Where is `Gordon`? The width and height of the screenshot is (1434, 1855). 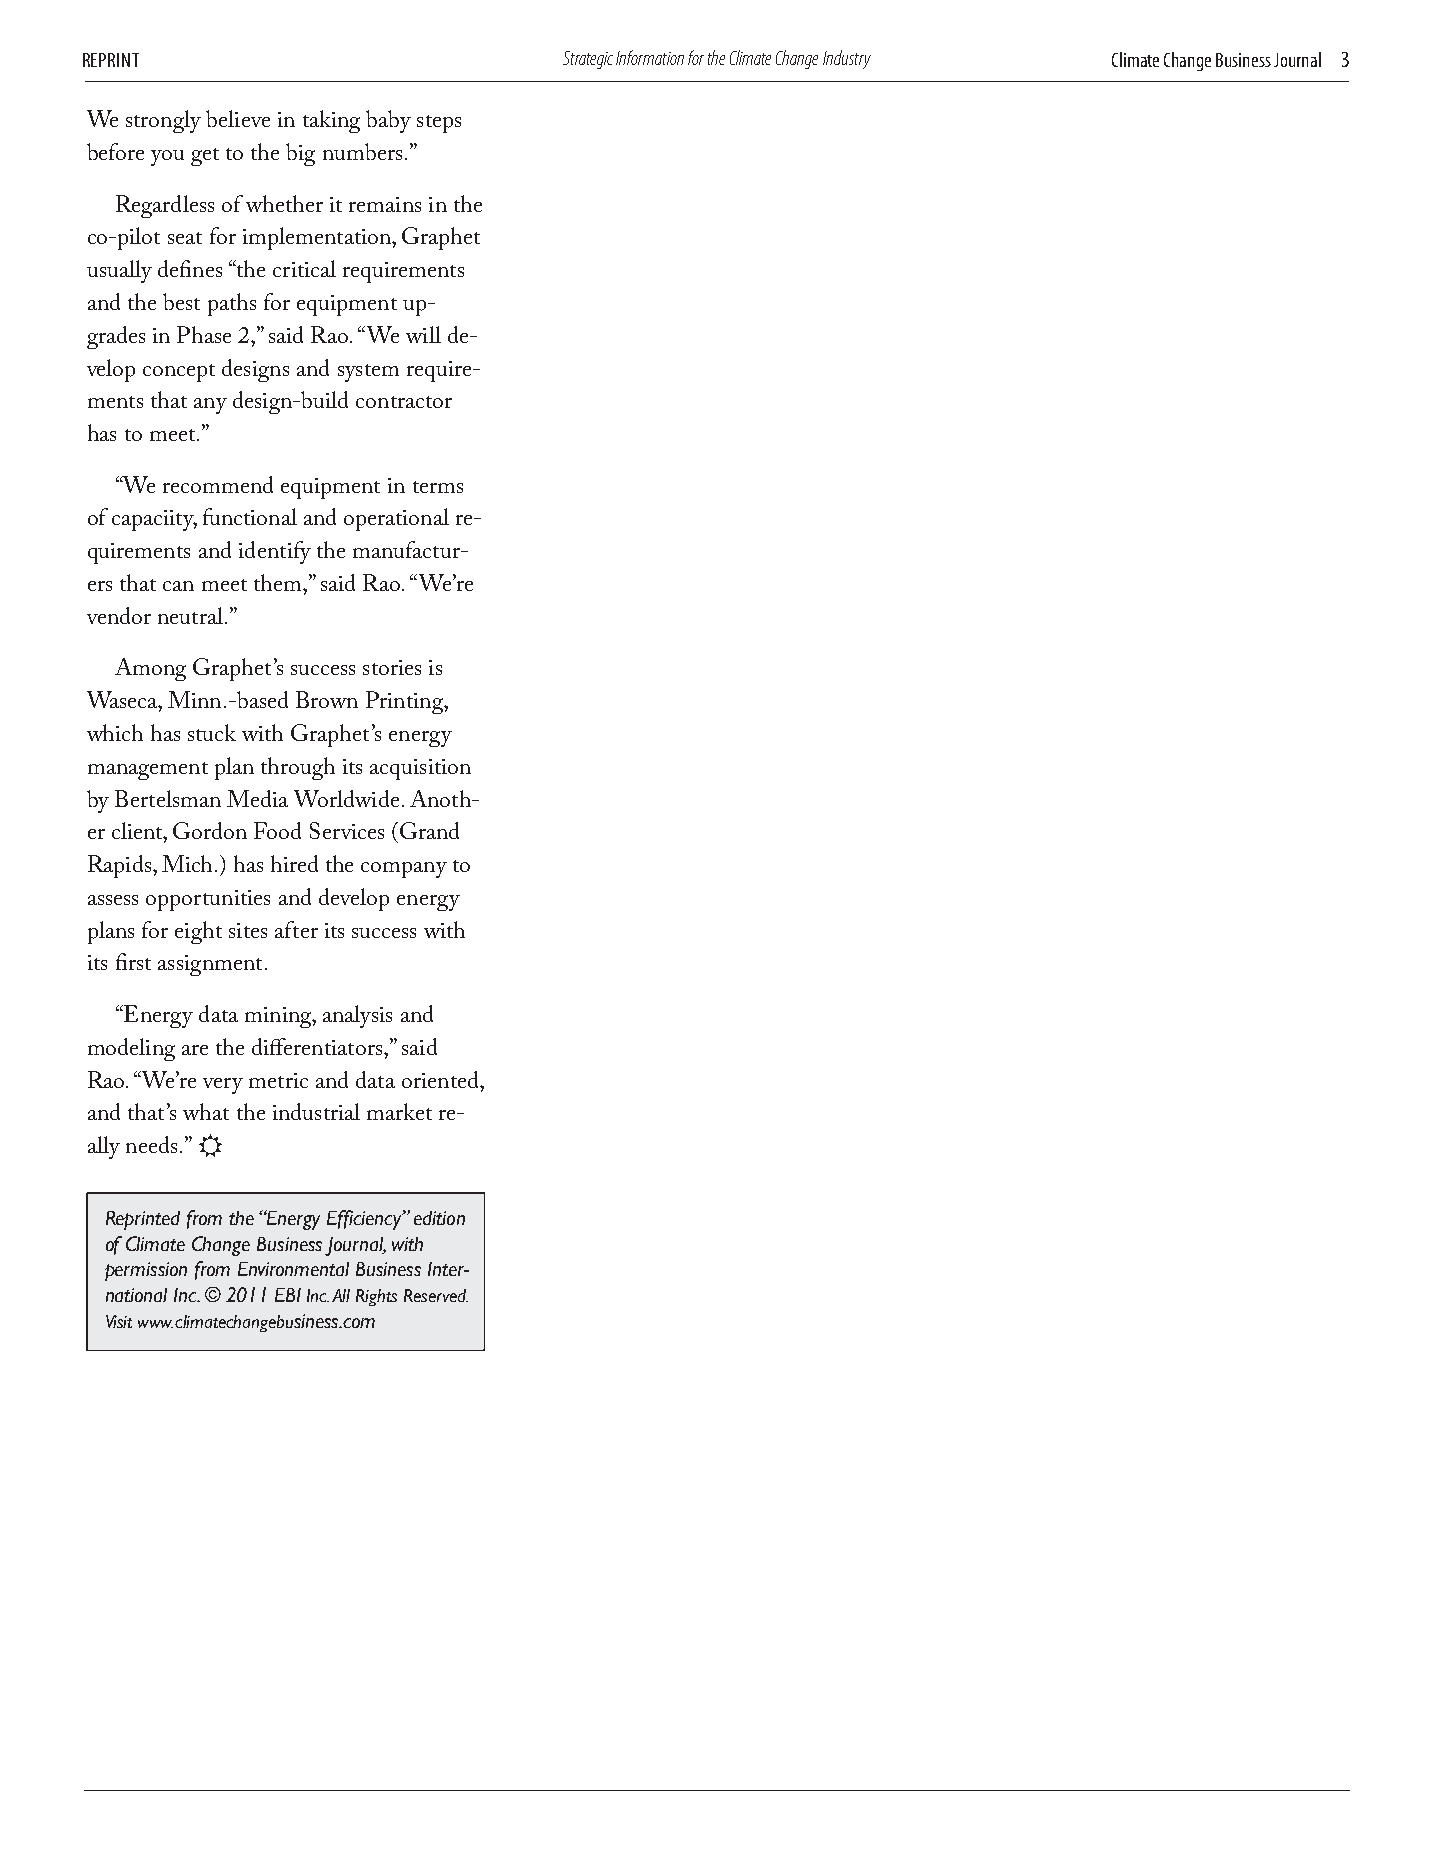
Gordon is located at coordinates (210, 830).
